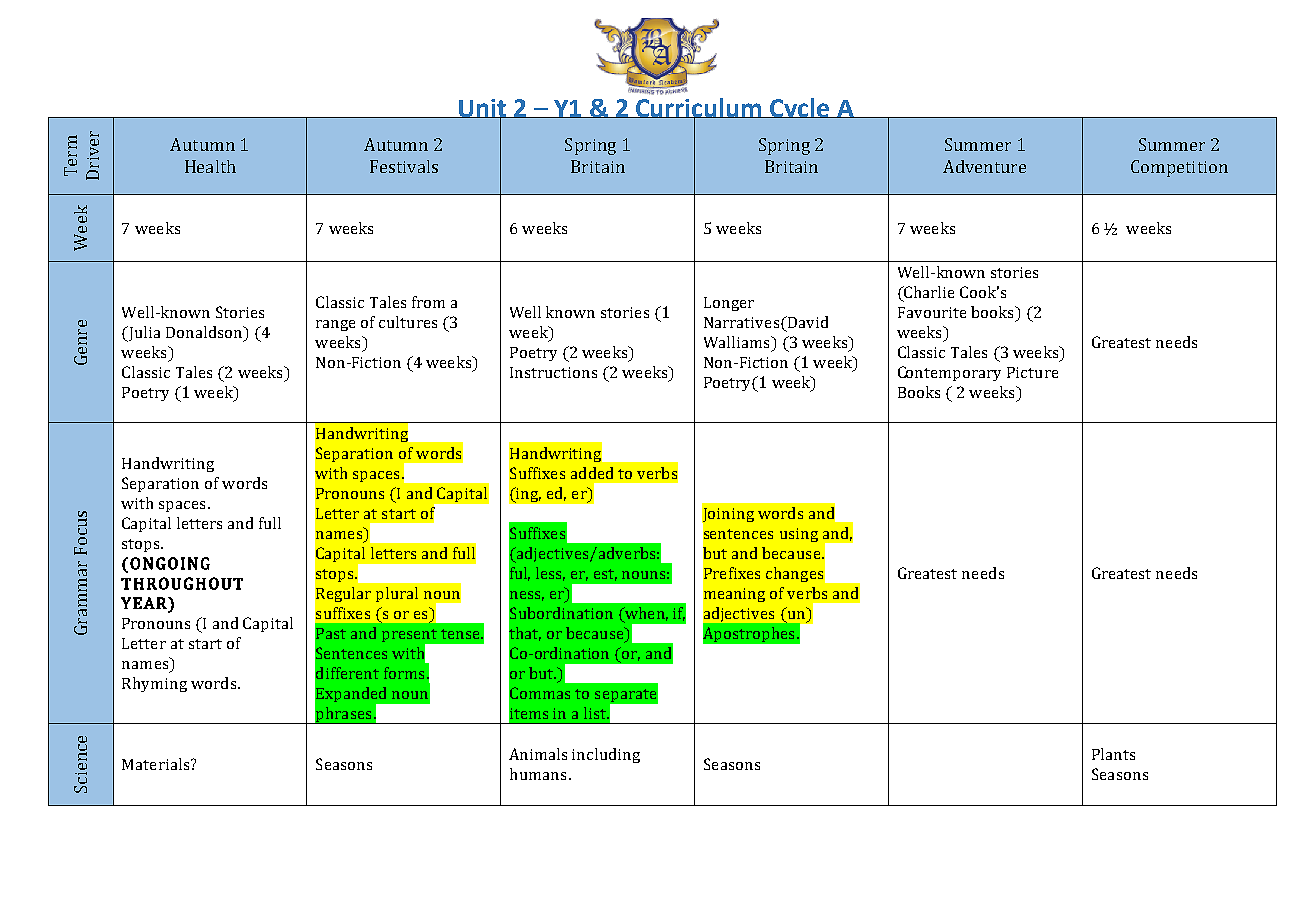 This screenshot has height=924, width=1308. I want to click on Instructions, so click(553, 372).
